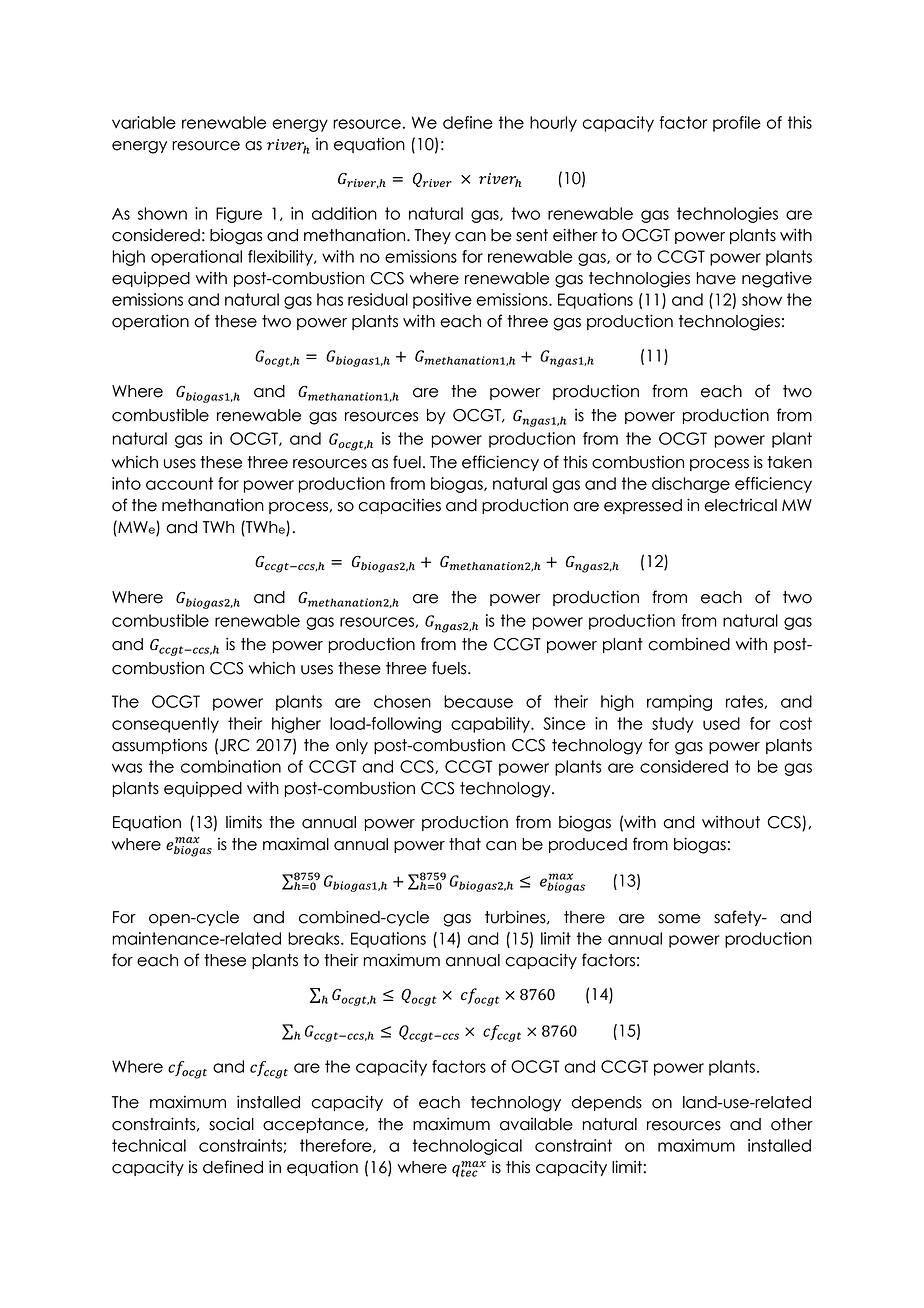 Image resolution: width=924 pixels, height=1308 pixels. Describe the element at coordinates (231, 1124) in the page. I see `social` at that location.
